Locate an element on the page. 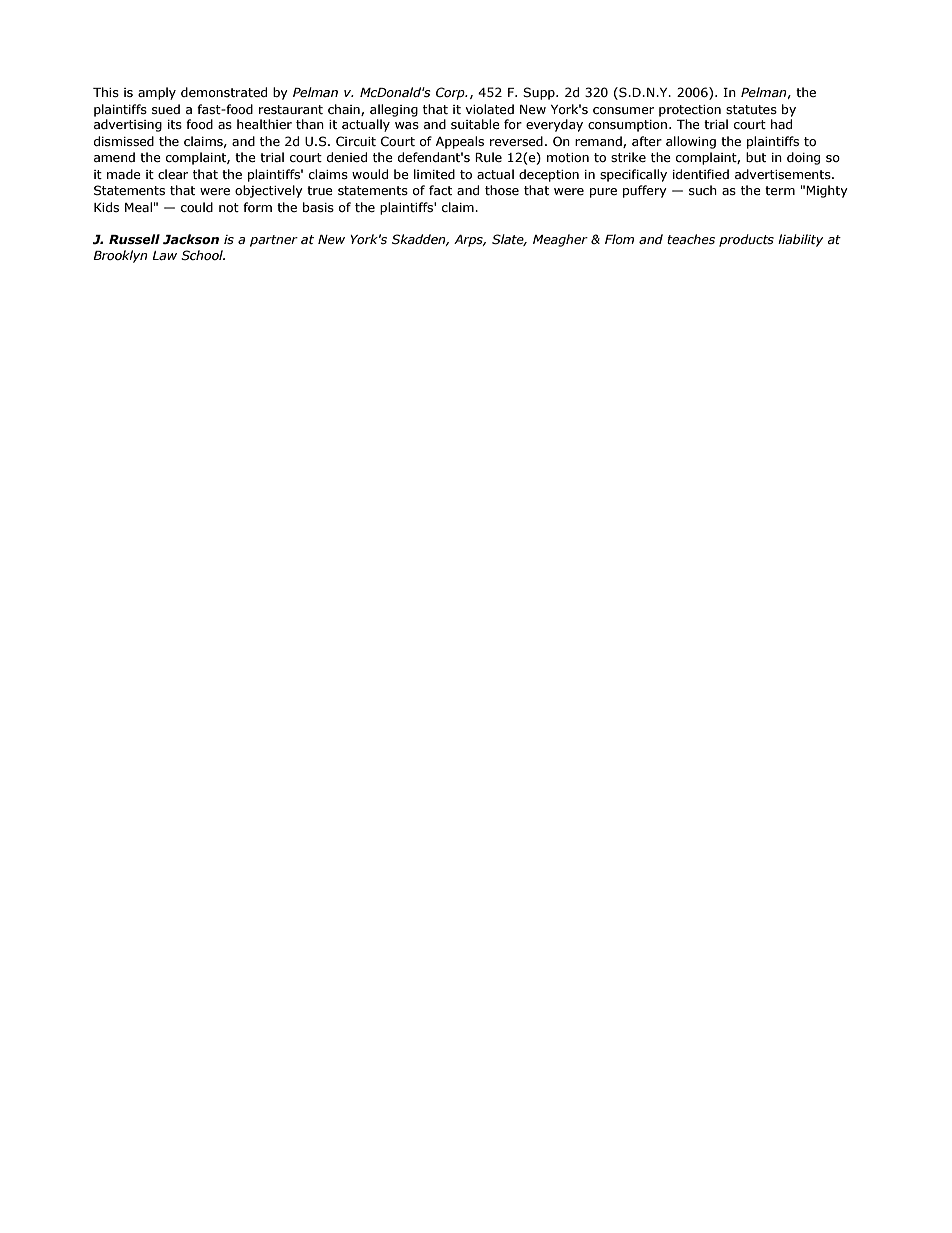 The width and height of the page is (952, 1233). Corp is located at coordinates (451, 93).
